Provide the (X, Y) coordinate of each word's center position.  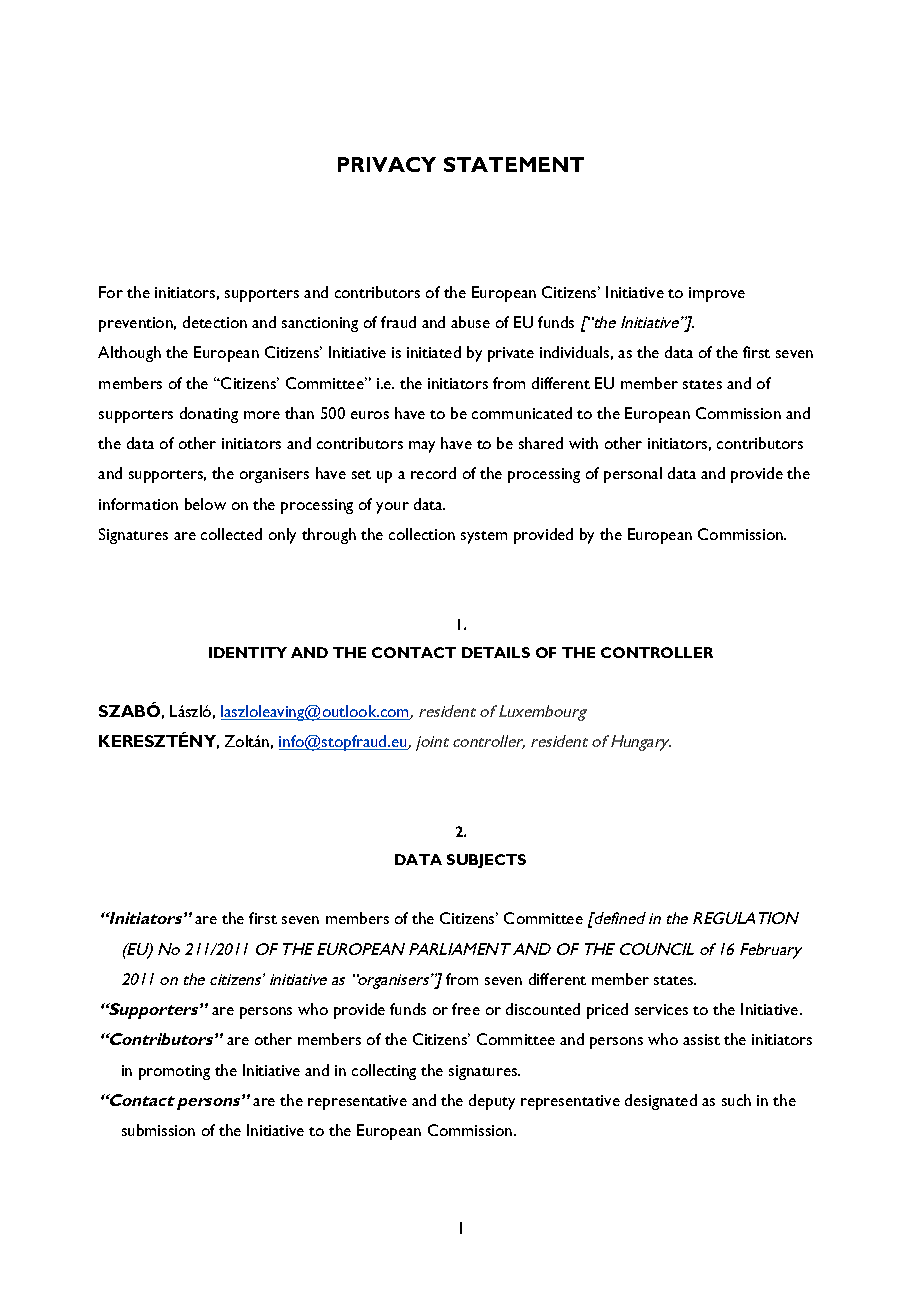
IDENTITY (248, 652)
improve (717, 294)
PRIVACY (387, 164)
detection (215, 322)
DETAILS (496, 652)
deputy (492, 1102)
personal (633, 475)
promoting (174, 1072)
